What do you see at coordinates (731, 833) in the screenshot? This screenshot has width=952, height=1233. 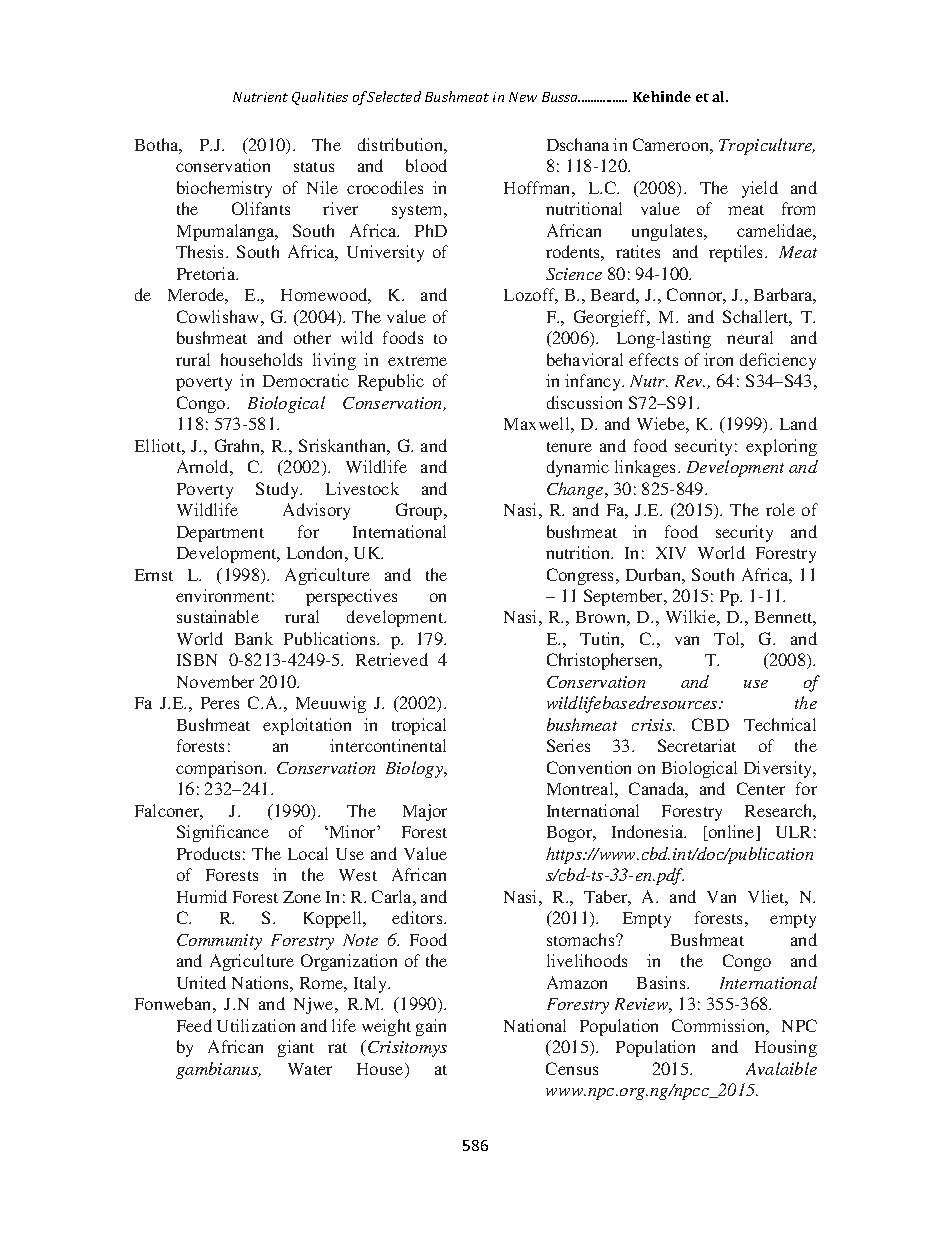 I see `online` at bounding box center [731, 833].
